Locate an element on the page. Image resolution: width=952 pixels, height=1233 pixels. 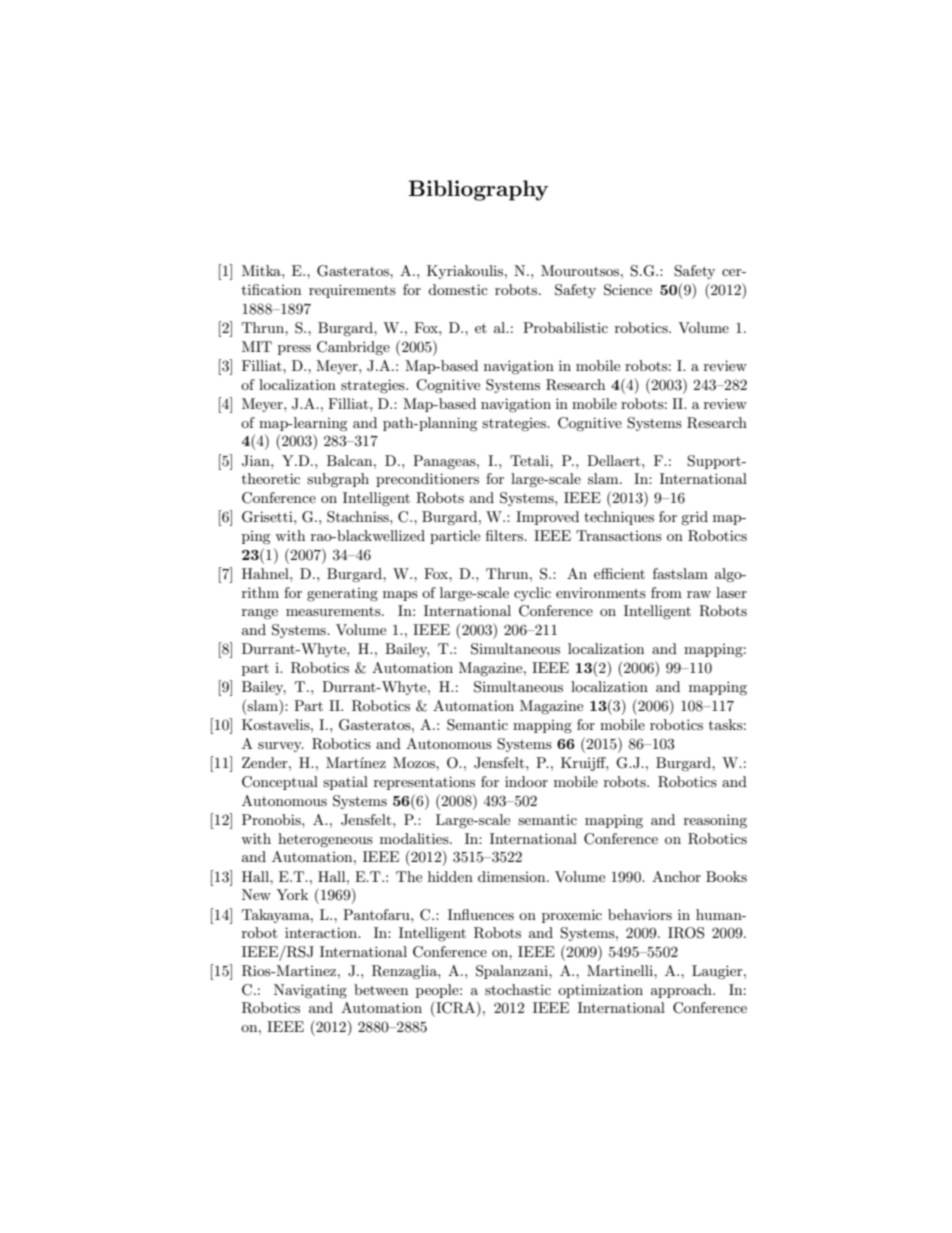
grid is located at coordinates (694, 518).
